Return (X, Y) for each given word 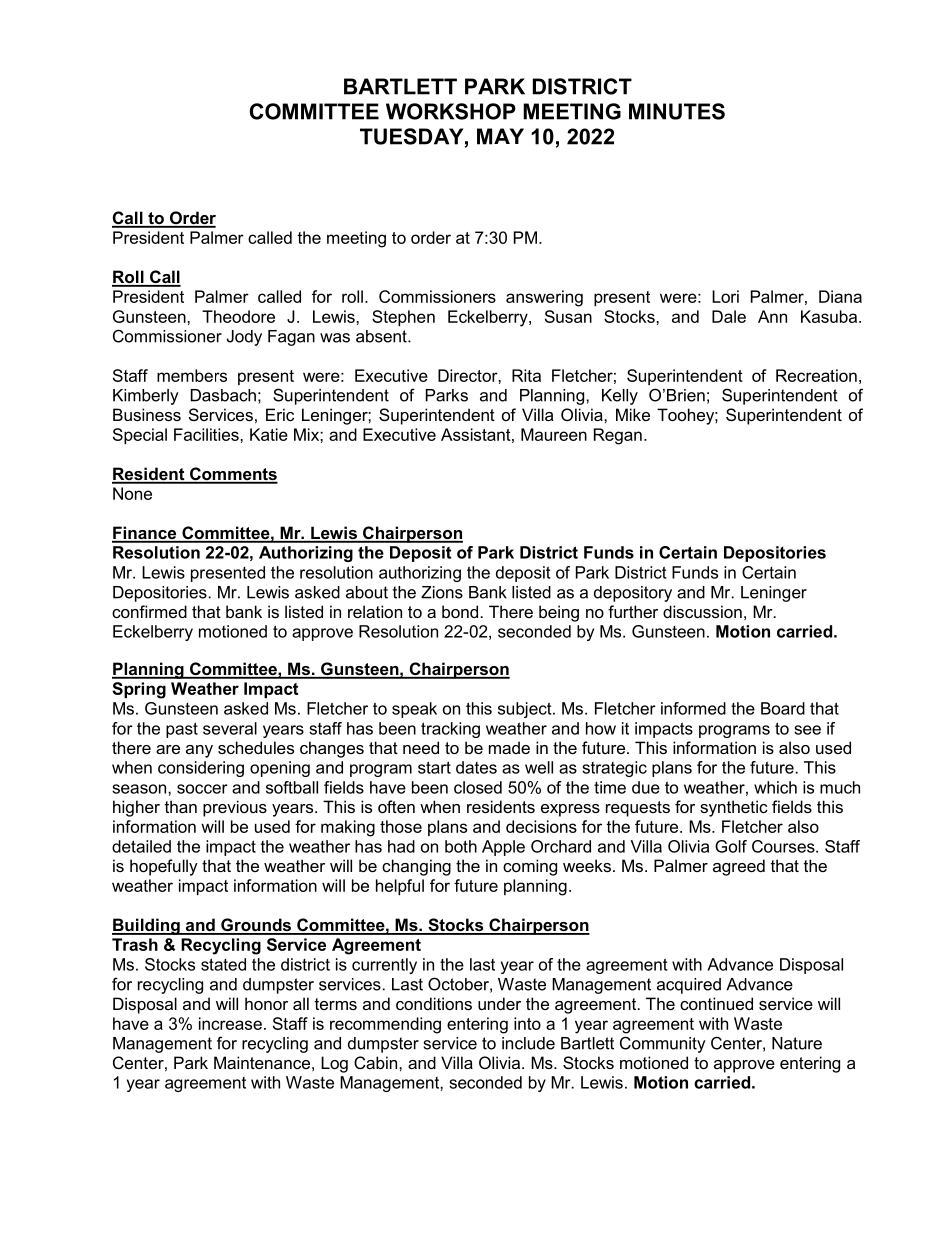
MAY (500, 136)
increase (230, 1023)
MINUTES (677, 111)
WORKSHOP (451, 111)
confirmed (149, 611)
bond (460, 611)
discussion (702, 611)
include (528, 1043)
